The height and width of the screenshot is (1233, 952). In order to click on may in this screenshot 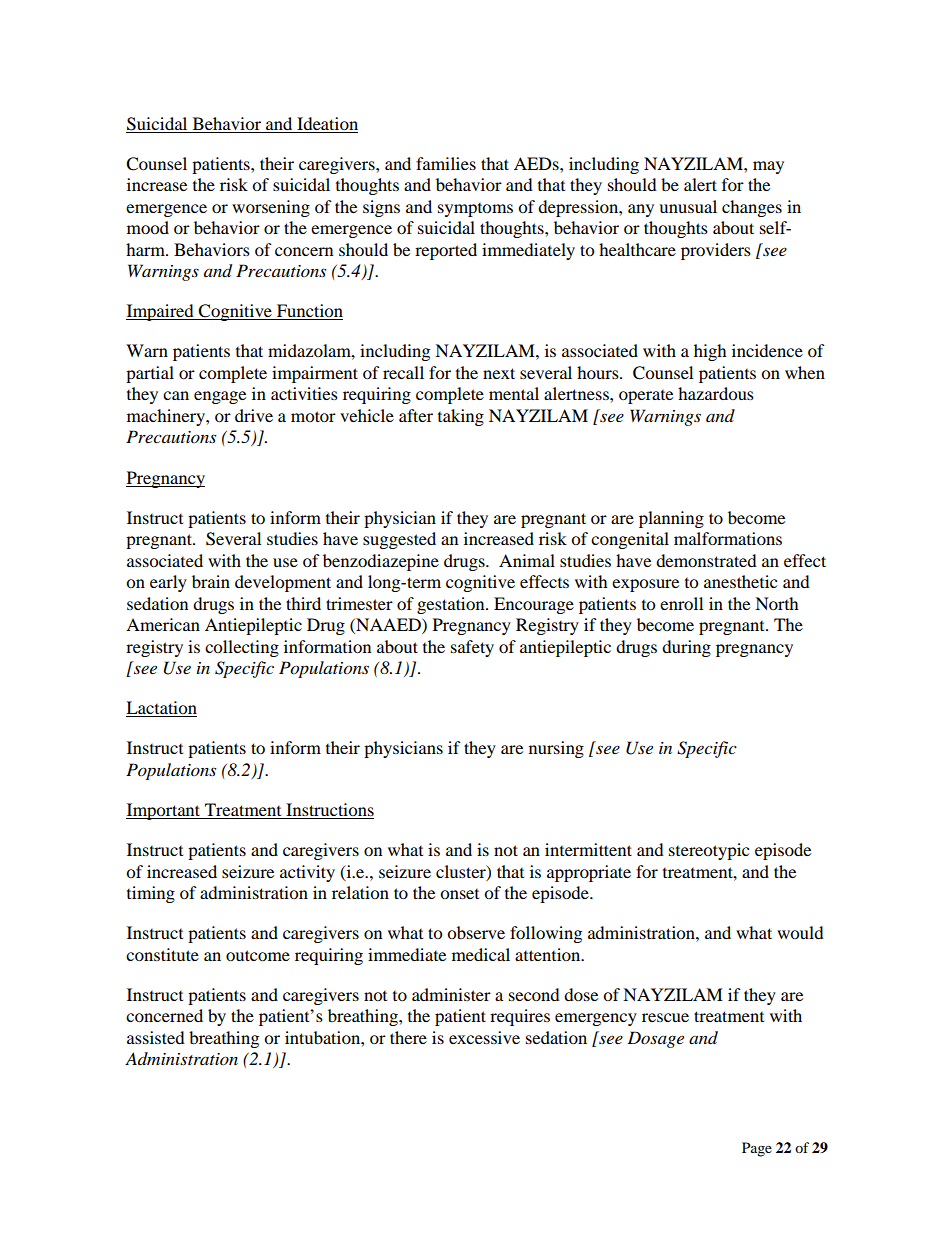, I will do `click(768, 167)`.
